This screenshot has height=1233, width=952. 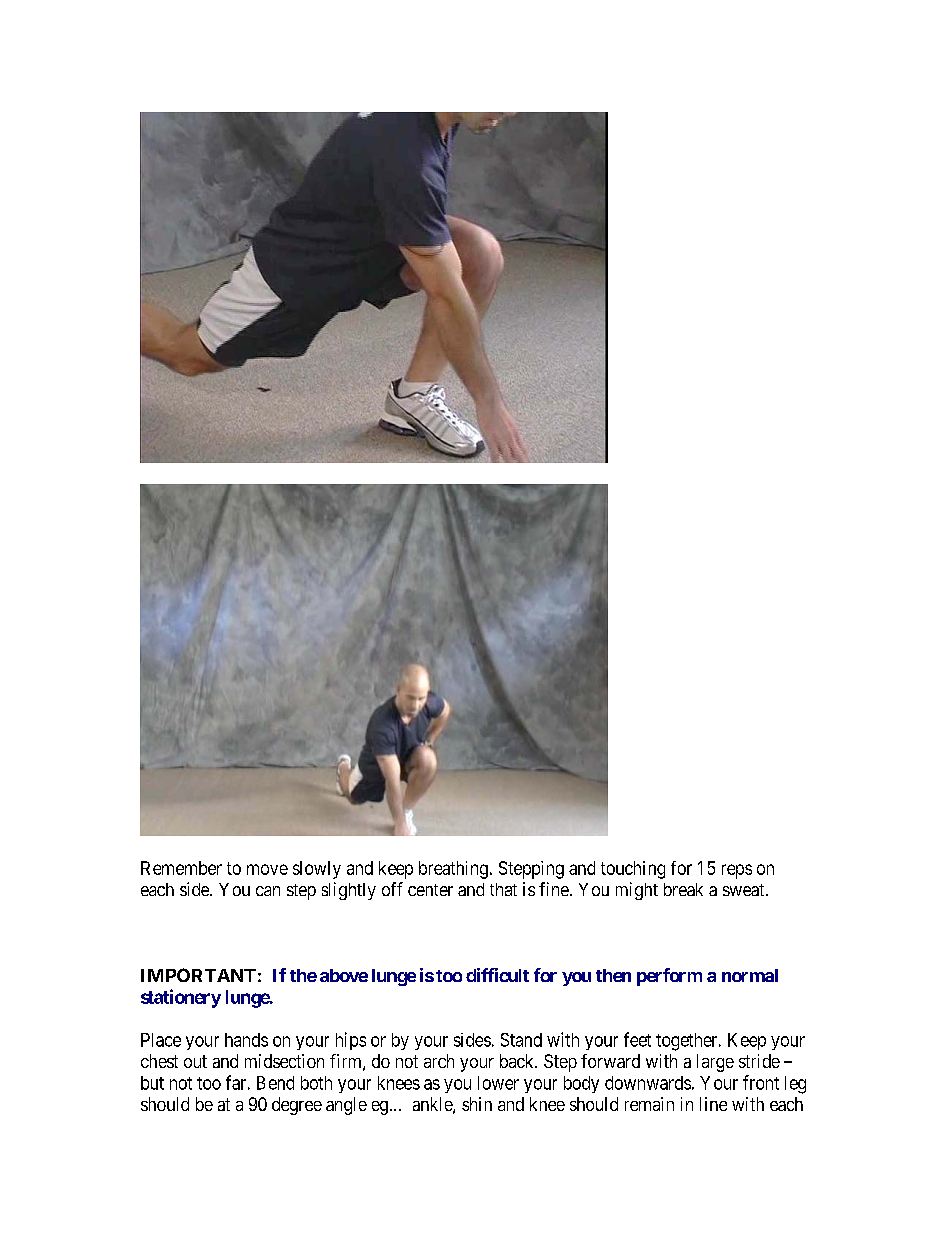 What do you see at coordinates (737, 871) in the screenshot?
I see `reps` at bounding box center [737, 871].
